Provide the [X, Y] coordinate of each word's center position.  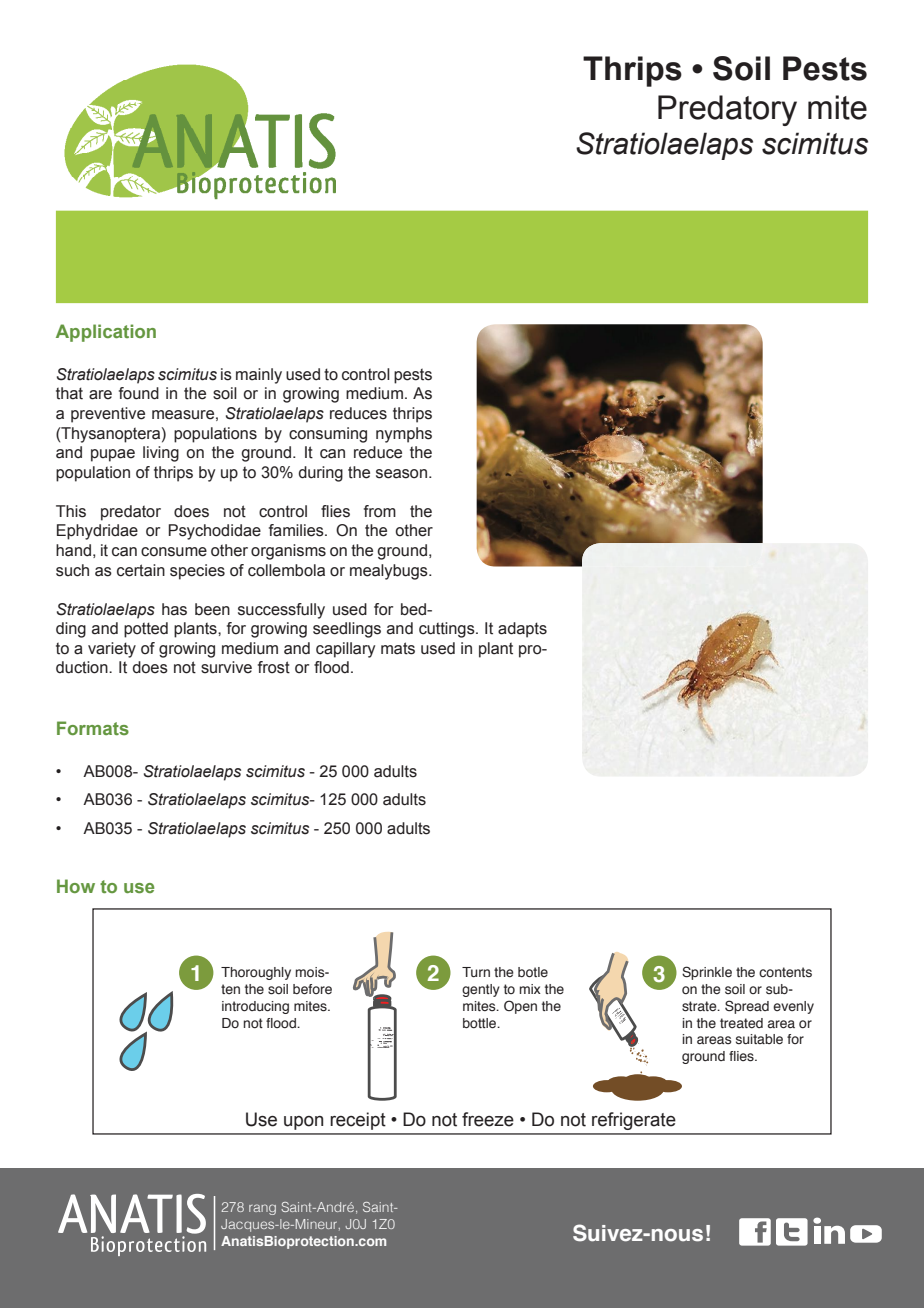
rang [262, 1209]
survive [226, 667]
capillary [345, 650]
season [401, 474]
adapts [522, 630]
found [139, 393]
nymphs [404, 435]
